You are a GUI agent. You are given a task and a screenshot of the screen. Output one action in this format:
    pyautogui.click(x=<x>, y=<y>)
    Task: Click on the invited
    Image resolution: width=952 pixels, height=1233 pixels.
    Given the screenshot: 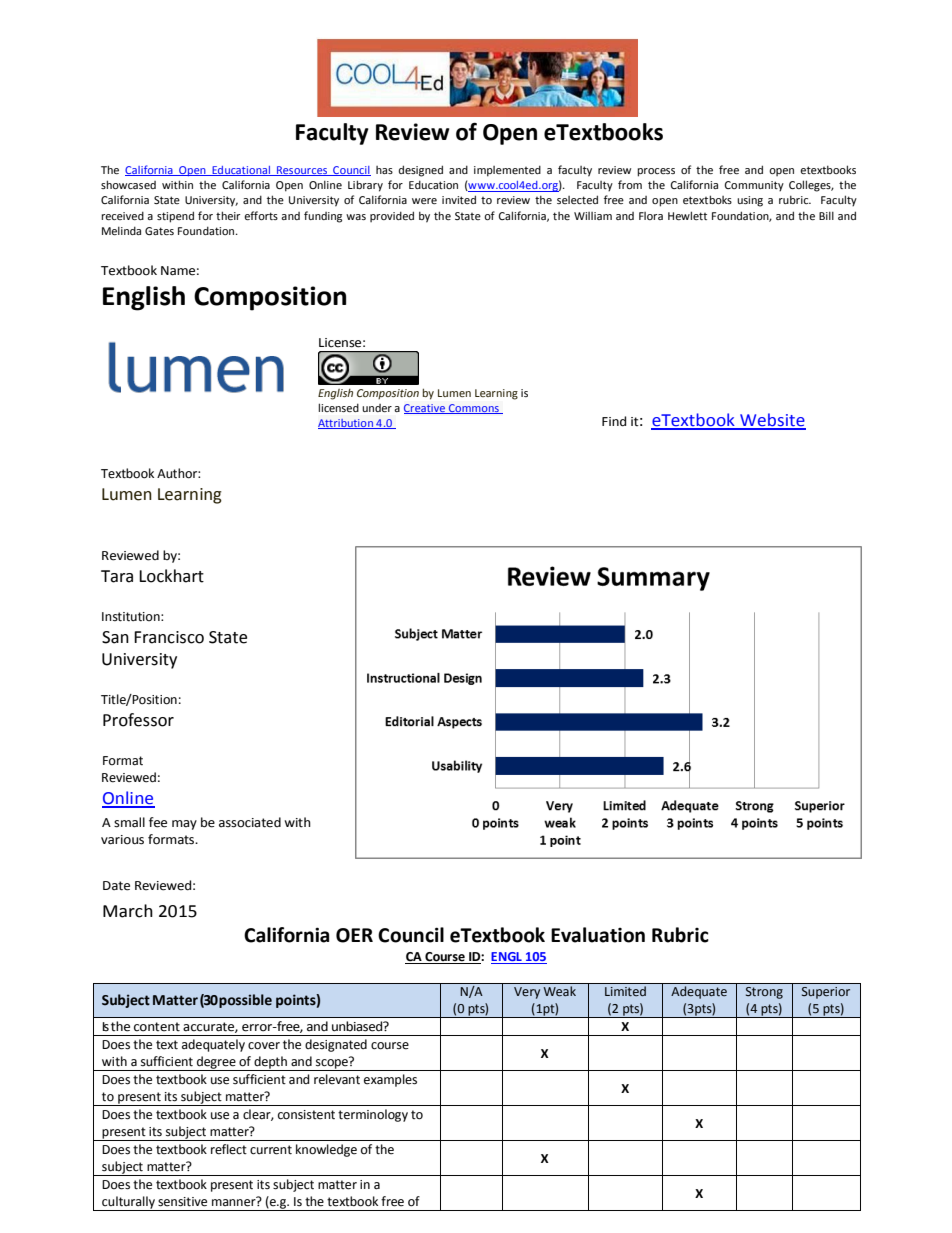 What is the action you would take?
    pyautogui.click(x=459, y=199)
